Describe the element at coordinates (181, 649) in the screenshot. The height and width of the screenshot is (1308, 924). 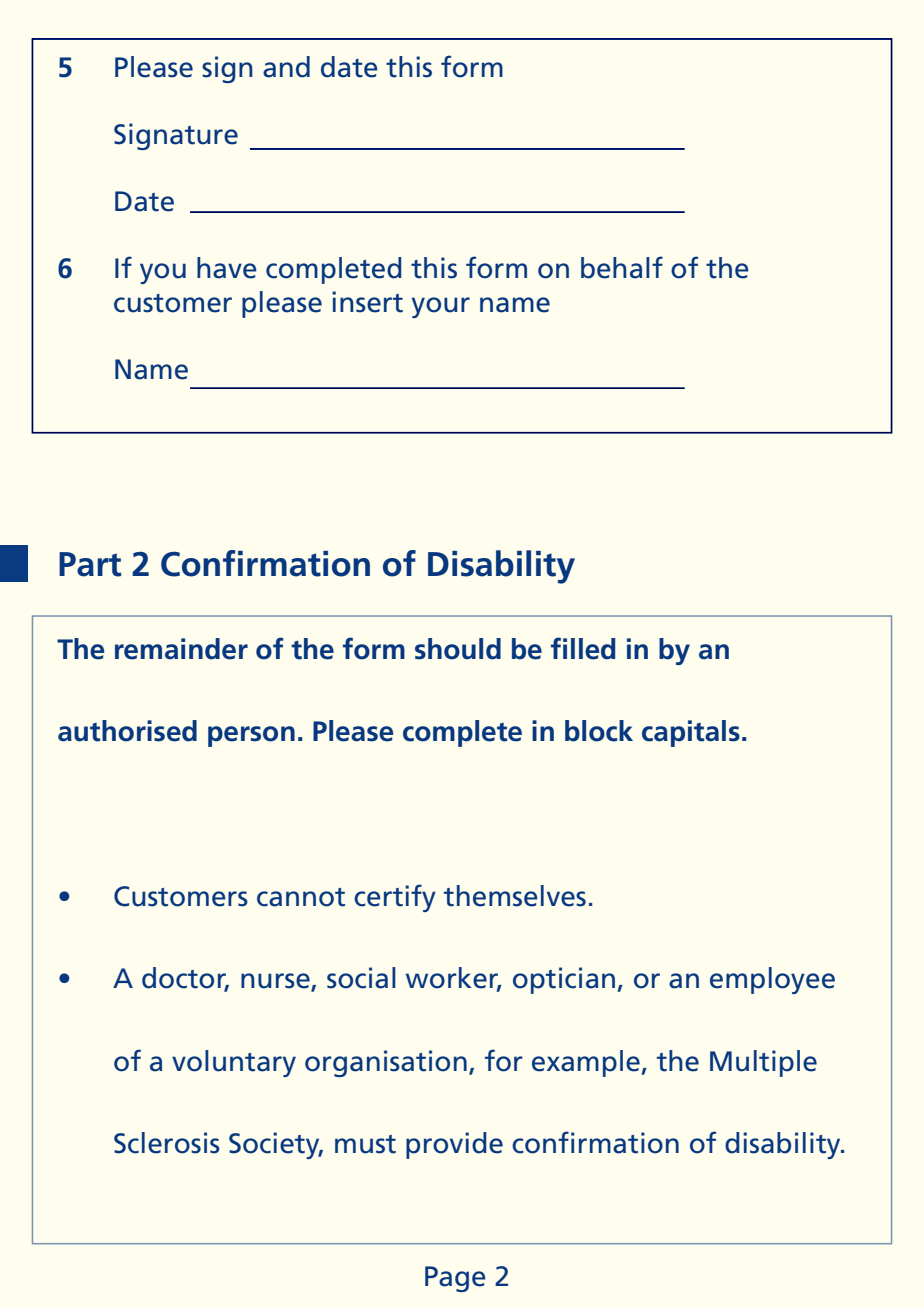
I see `remainder` at that location.
